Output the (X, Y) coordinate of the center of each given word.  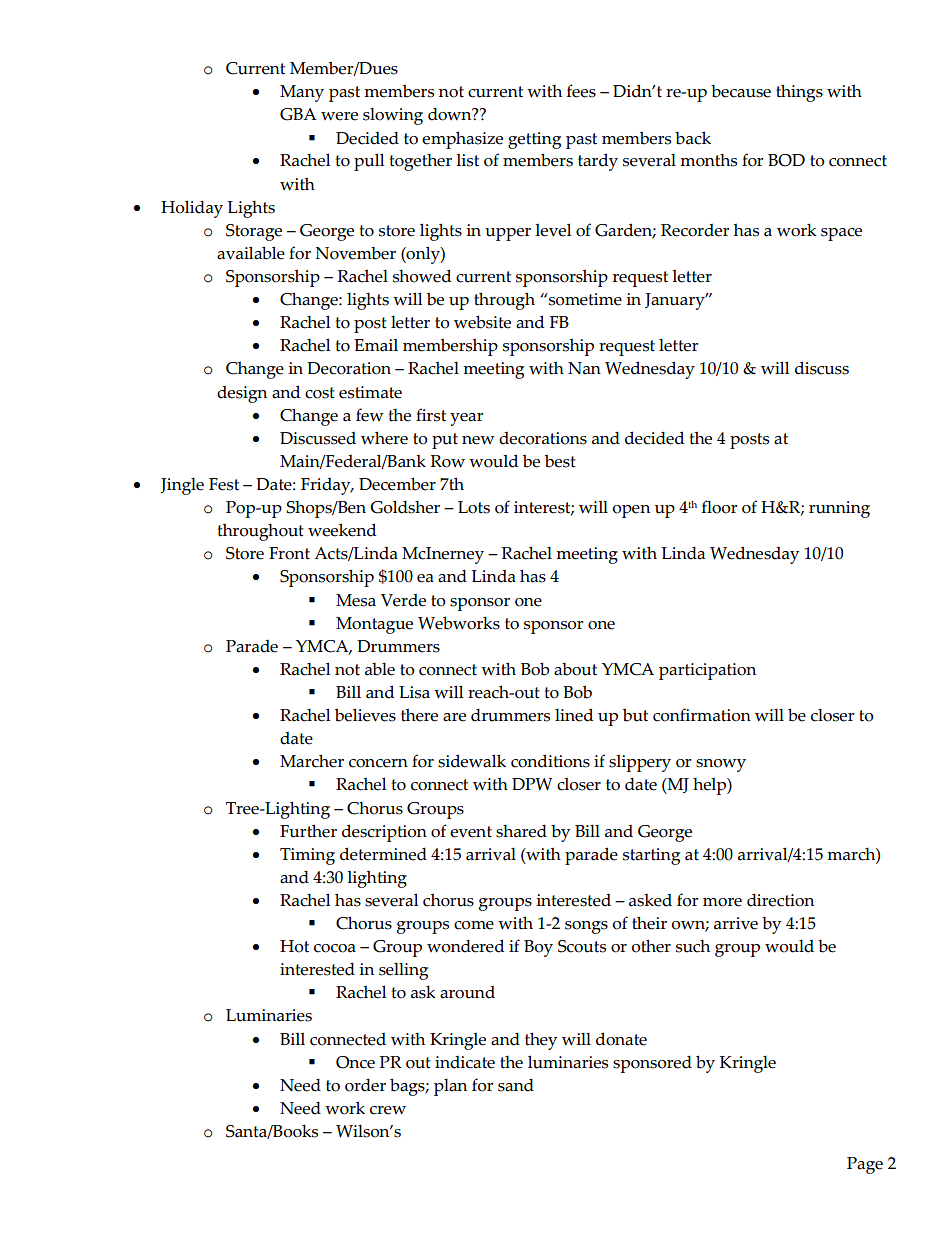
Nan (584, 368)
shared (521, 831)
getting (534, 140)
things (799, 93)
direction (780, 900)
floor (719, 507)
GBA (298, 114)
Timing (307, 856)
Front (289, 553)
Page (865, 1165)
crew (388, 1110)
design (242, 394)
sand (516, 1085)
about (575, 669)
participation (707, 671)
